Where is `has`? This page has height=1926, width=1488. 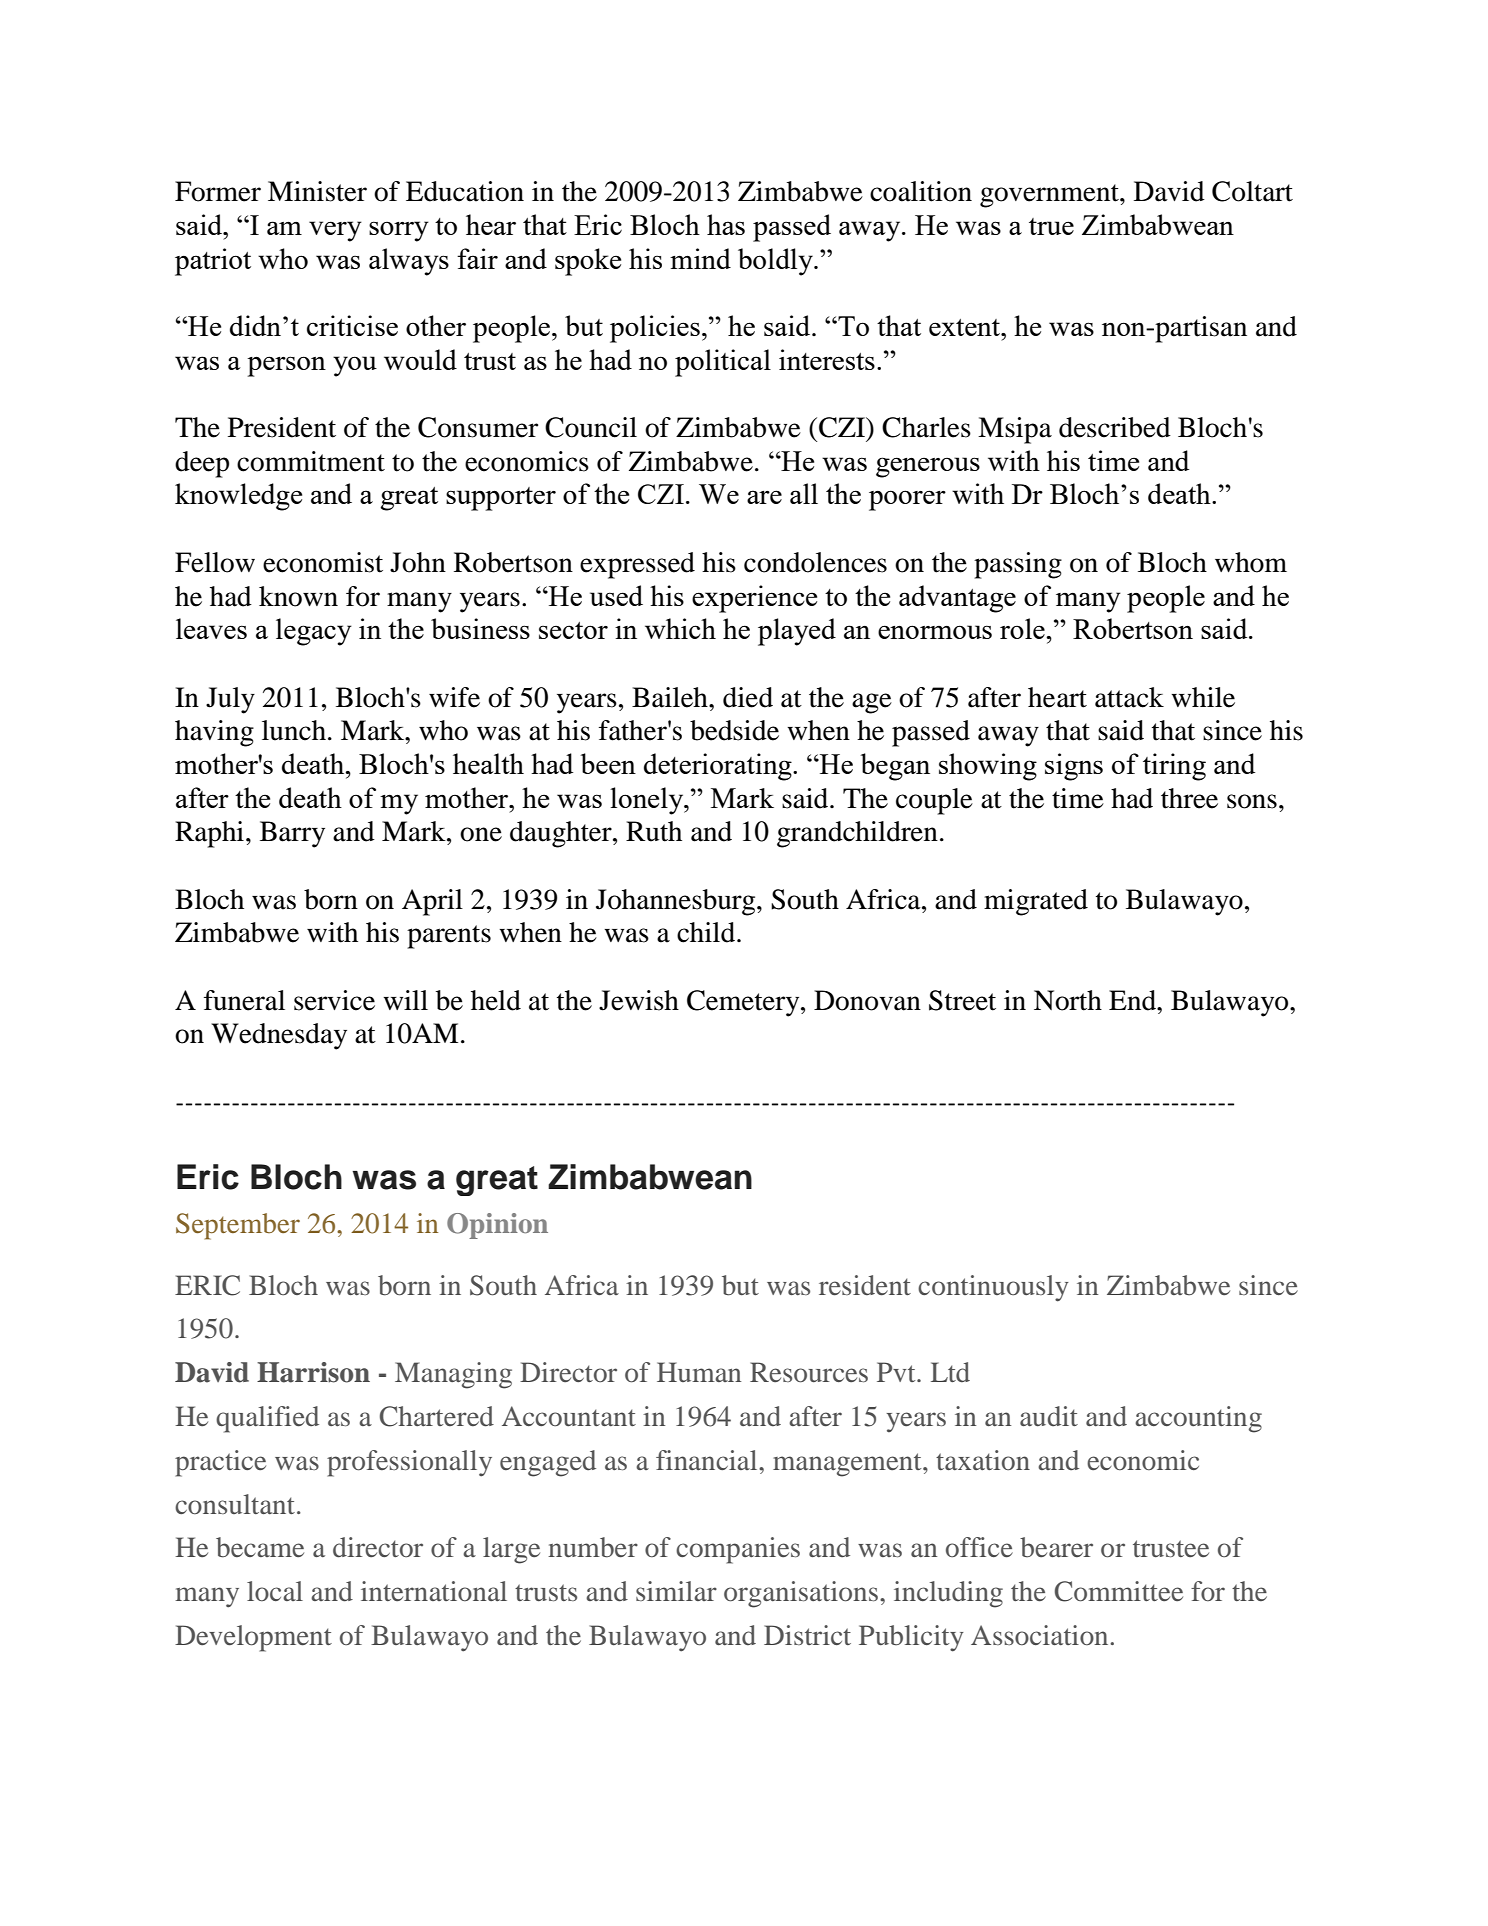 has is located at coordinates (726, 224).
